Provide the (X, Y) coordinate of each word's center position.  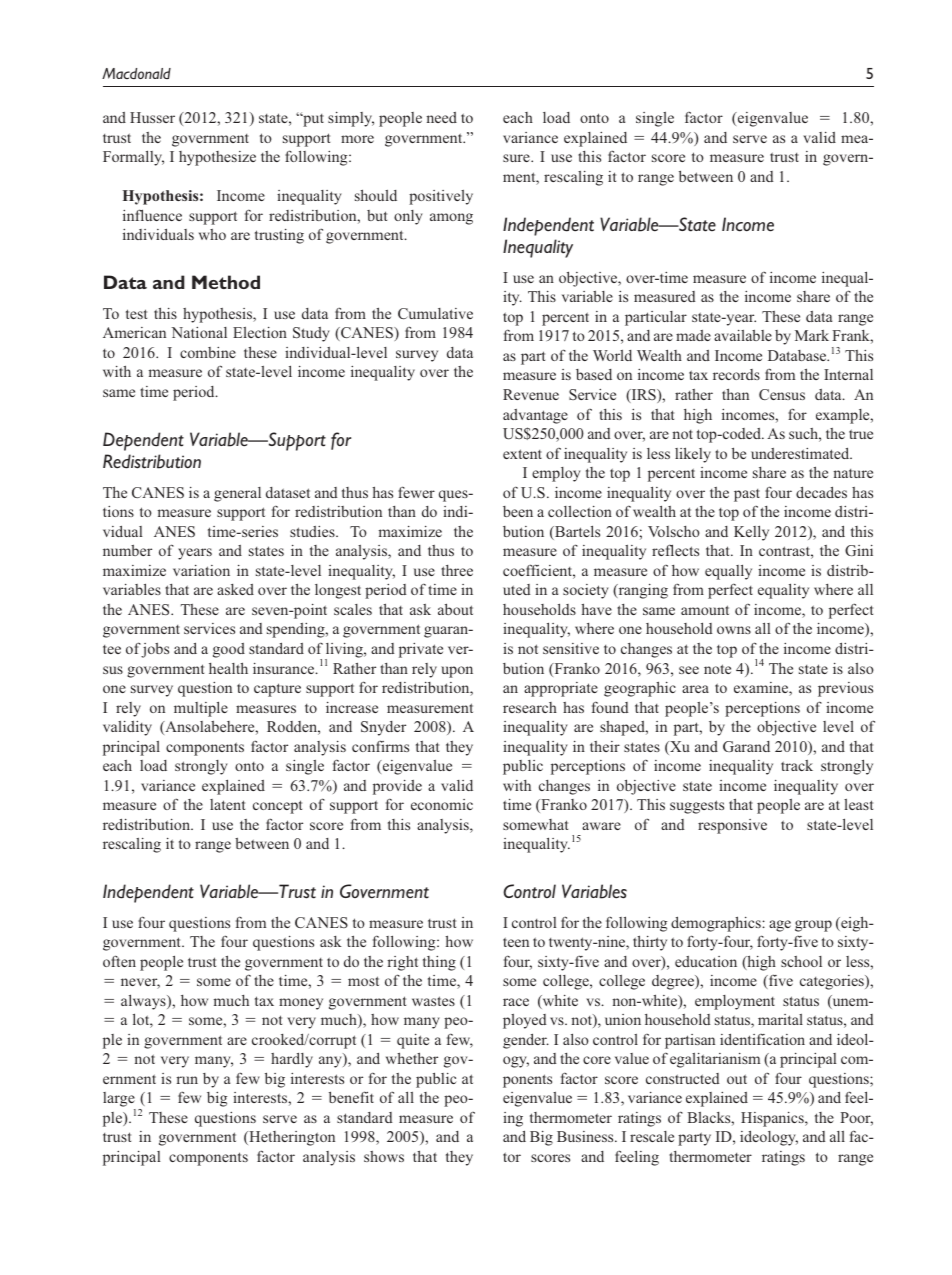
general (237, 494)
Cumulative (435, 313)
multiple (201, 709)
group (813, 926)
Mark (812, 335)
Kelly (751, 533)
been (518, 511)
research (530, 707)
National (199, 332)
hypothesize (217, 158)
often (119, 961)
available (743, 335)
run (187, 1080)
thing (439, 963)
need (441, 117)
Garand (746, 746)
